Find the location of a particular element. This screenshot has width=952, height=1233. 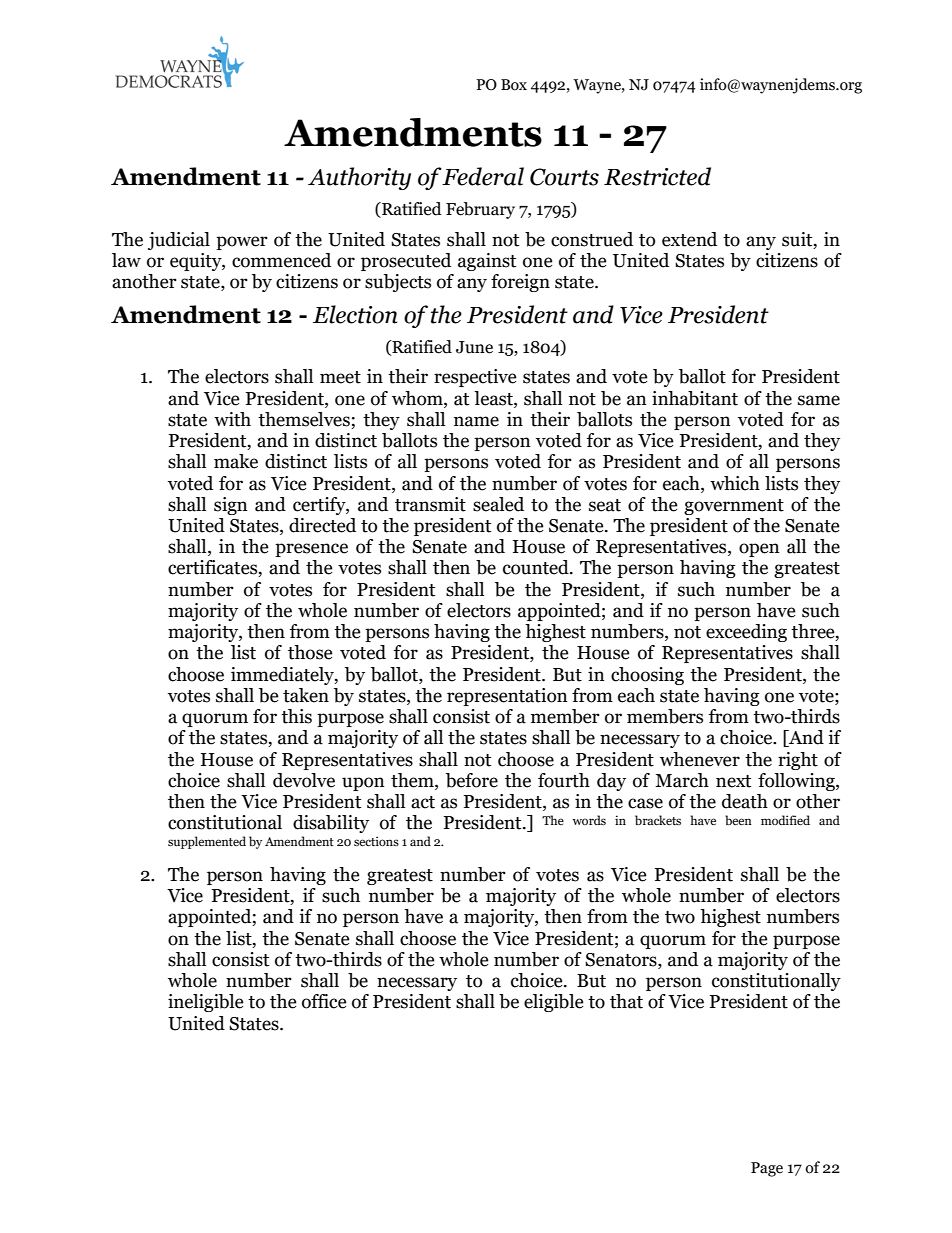

Page is located at coordinates (767, 1169).
